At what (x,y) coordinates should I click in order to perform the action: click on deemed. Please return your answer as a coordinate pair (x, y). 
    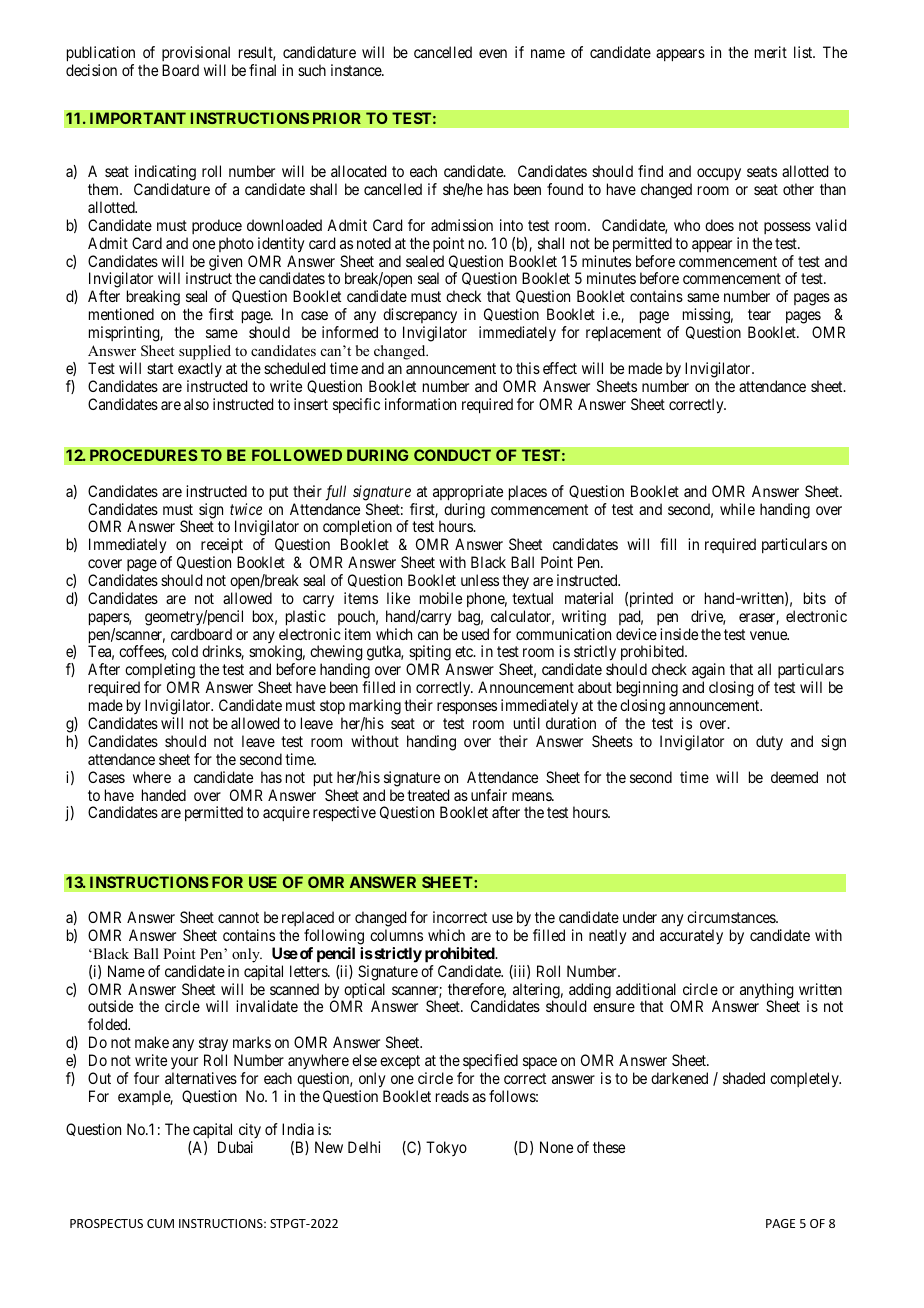
    Looking at the image, I should click on (794, 777).
